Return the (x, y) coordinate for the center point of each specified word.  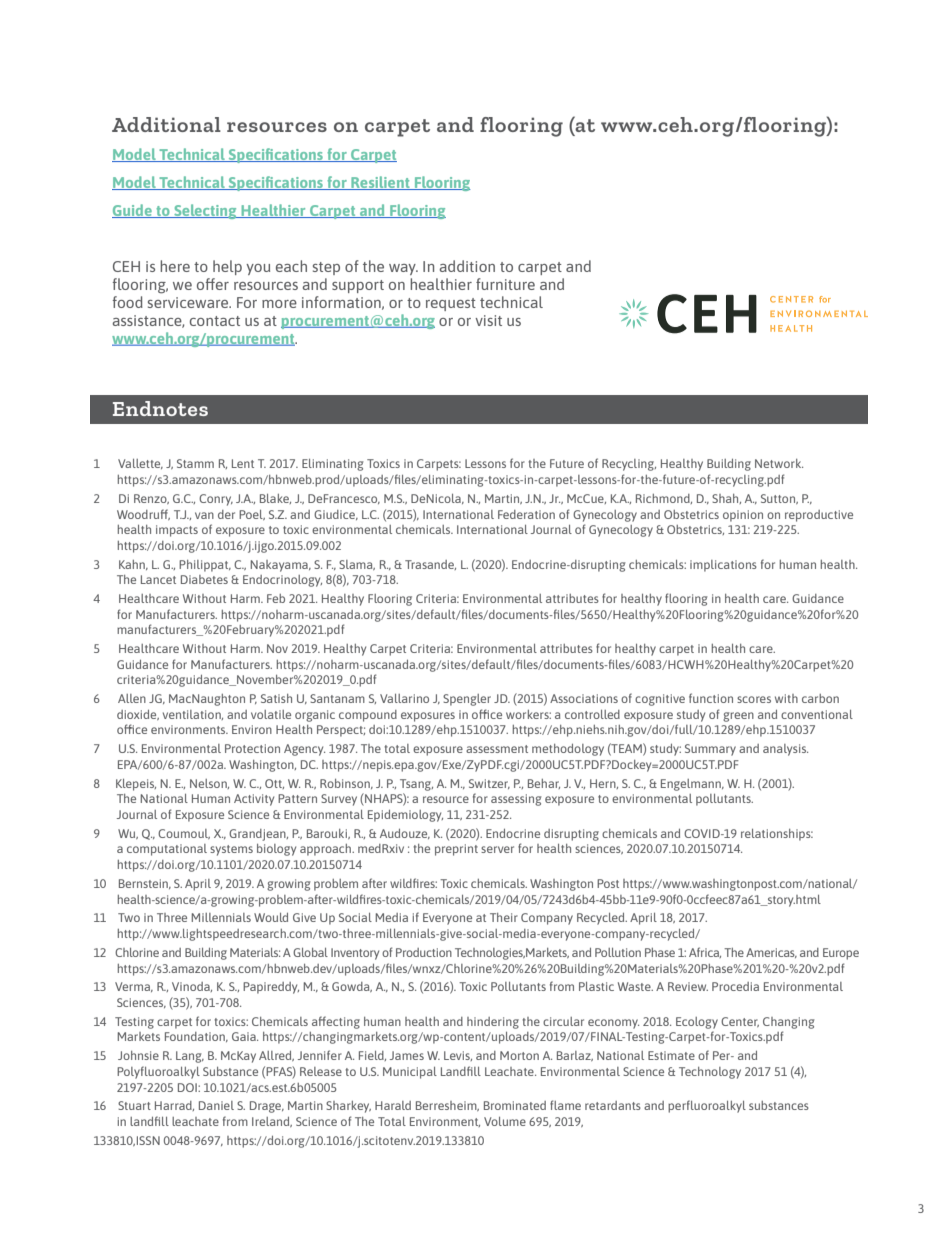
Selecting (205, 211)
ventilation (193, 715)
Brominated (515, 1105)
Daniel (216, 1105)
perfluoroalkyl (707, 1106)
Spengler (467, 700)
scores (754, 699)
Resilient (380, 183)
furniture (505, 284)
